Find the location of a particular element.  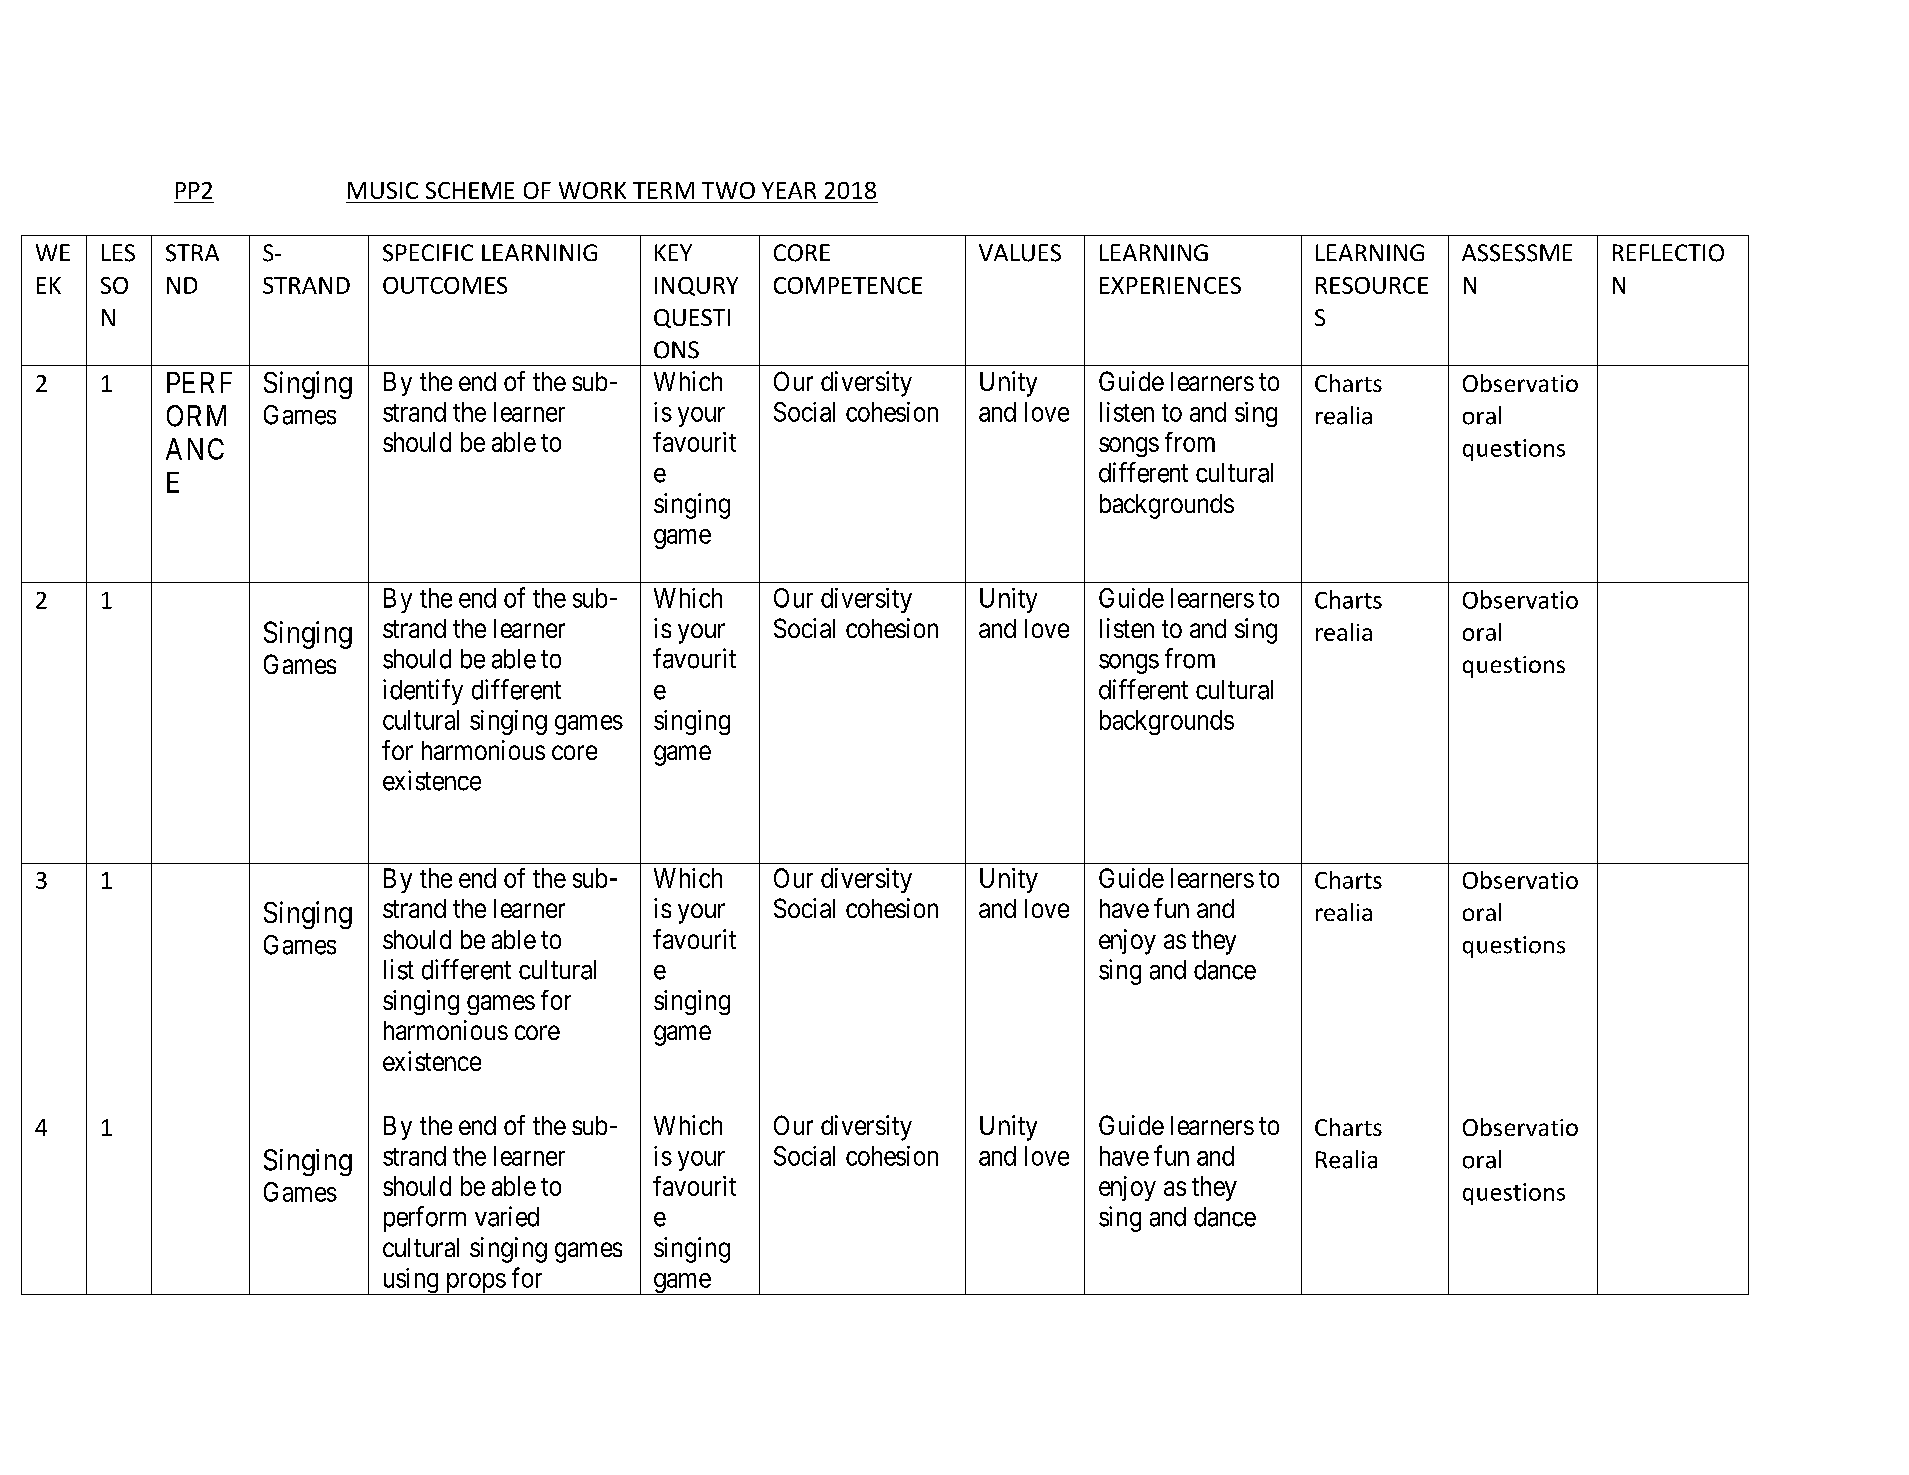

identify is located at coordinates (423, 692).
